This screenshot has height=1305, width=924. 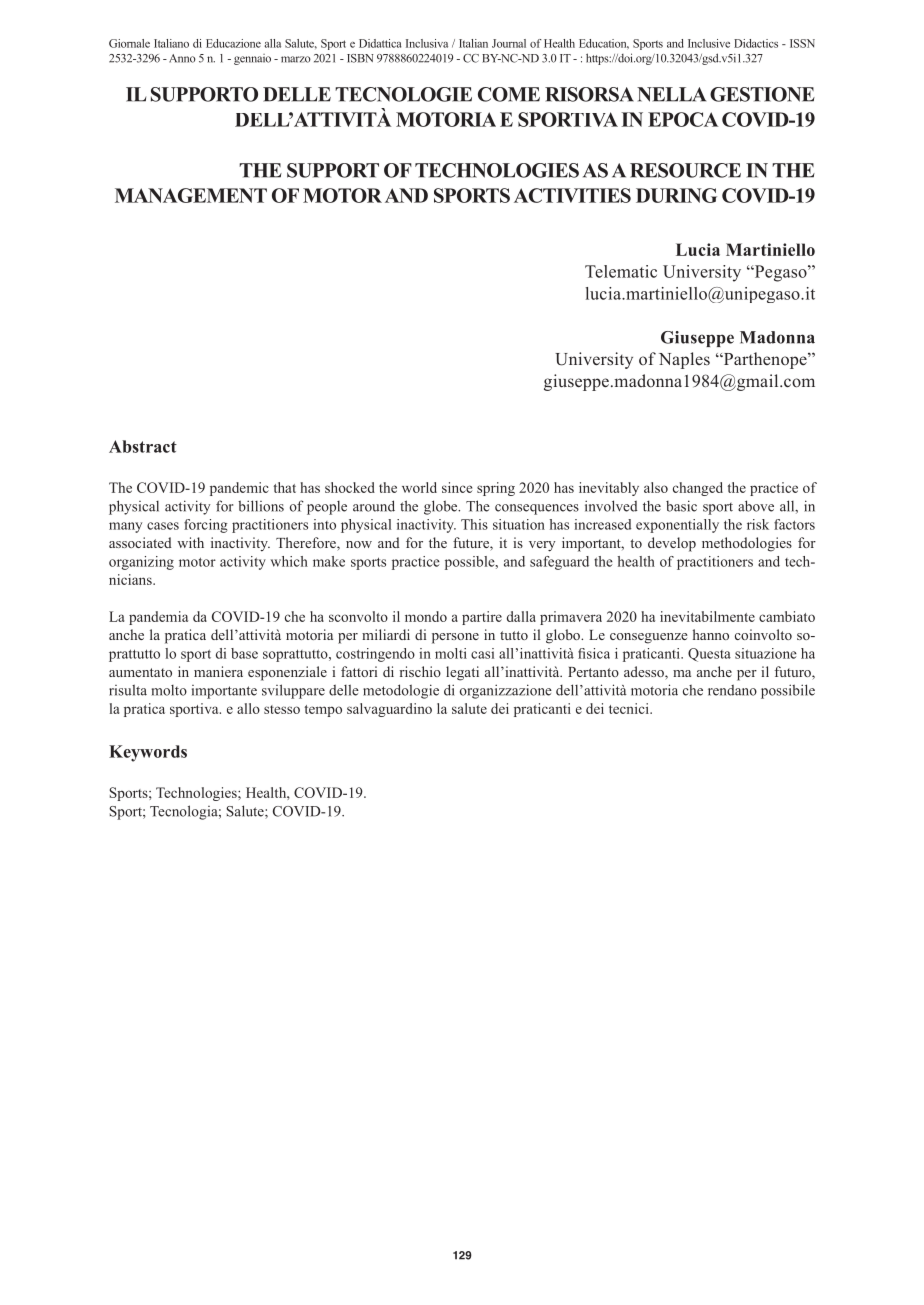 I want to click on methodologies, so click(x=747, y=544).
